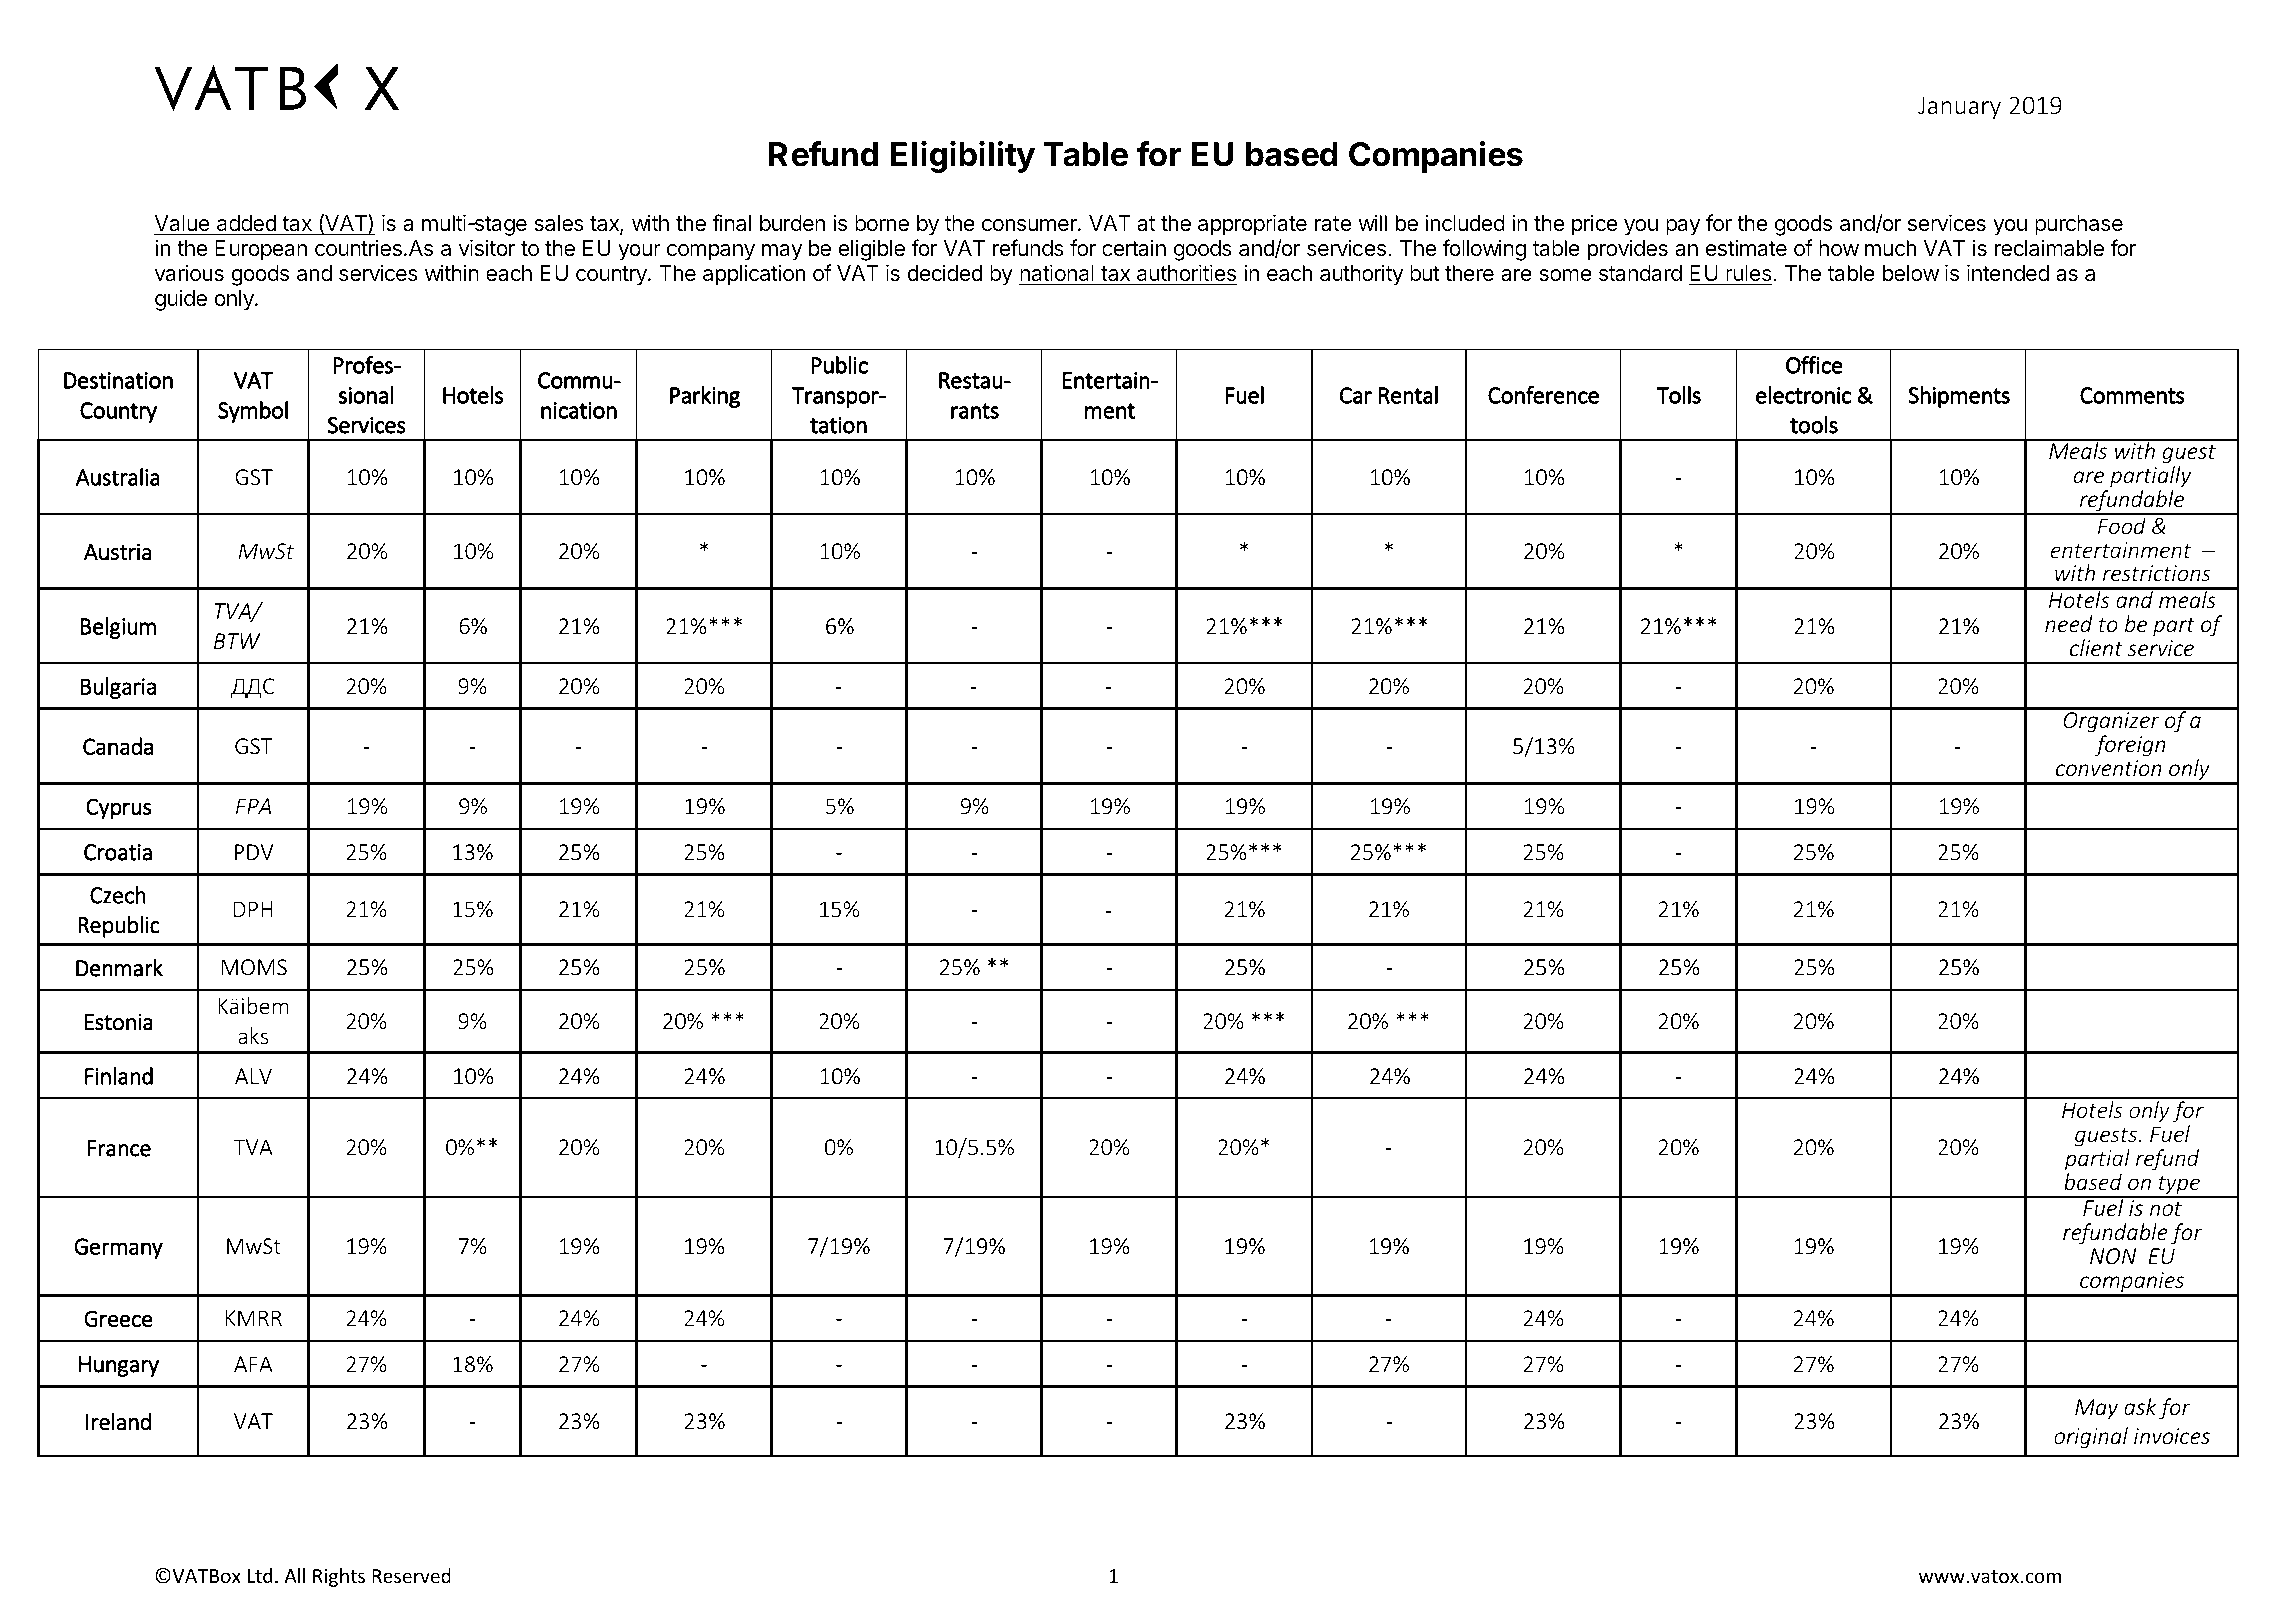 This document has width=2291, height=1621. What do you see at coordinates (254, 967) in the document?
I see `MOMS` at bounding box center [254, 967].
